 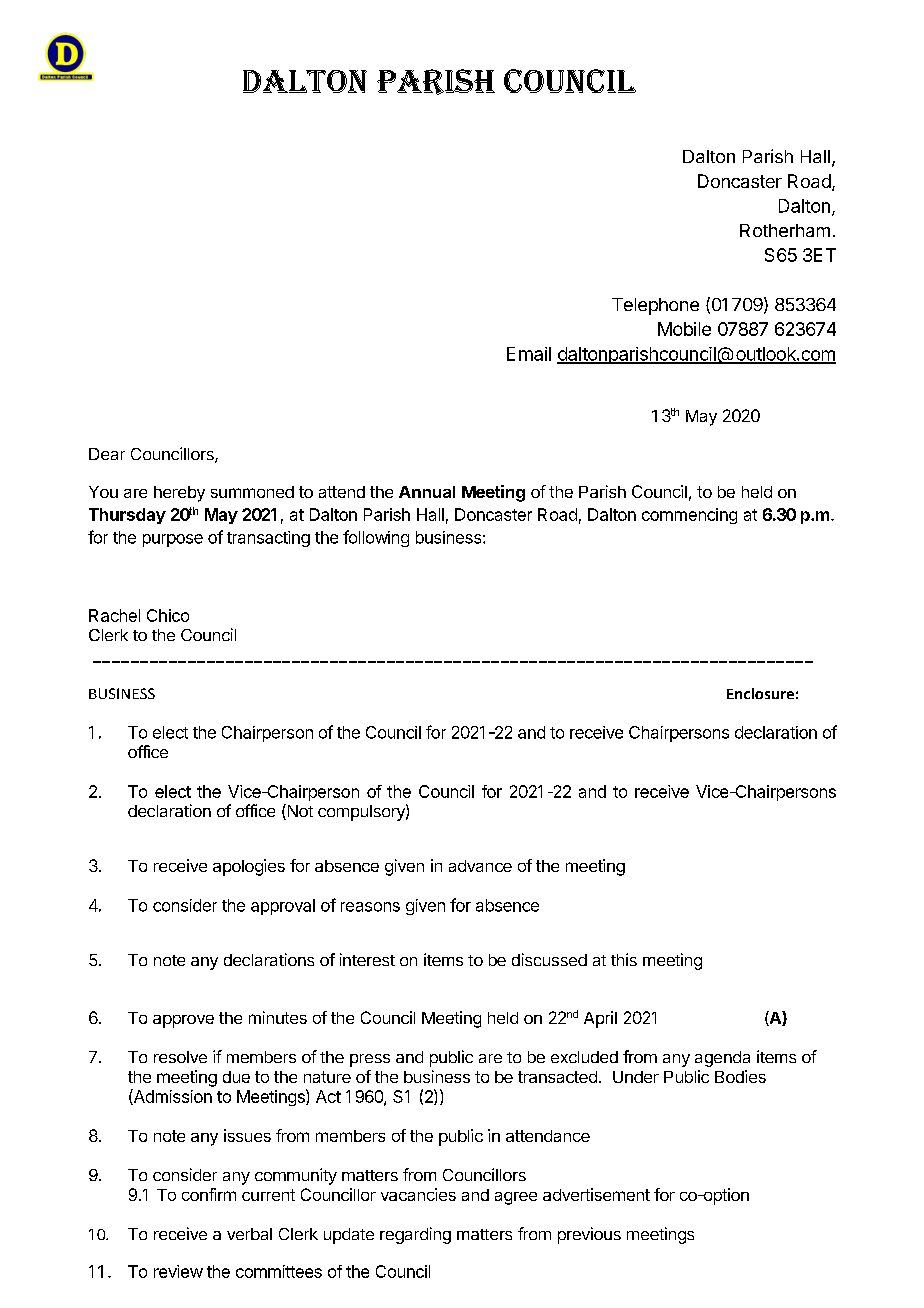 I want to click on review, so click(x=178, y=1271).
